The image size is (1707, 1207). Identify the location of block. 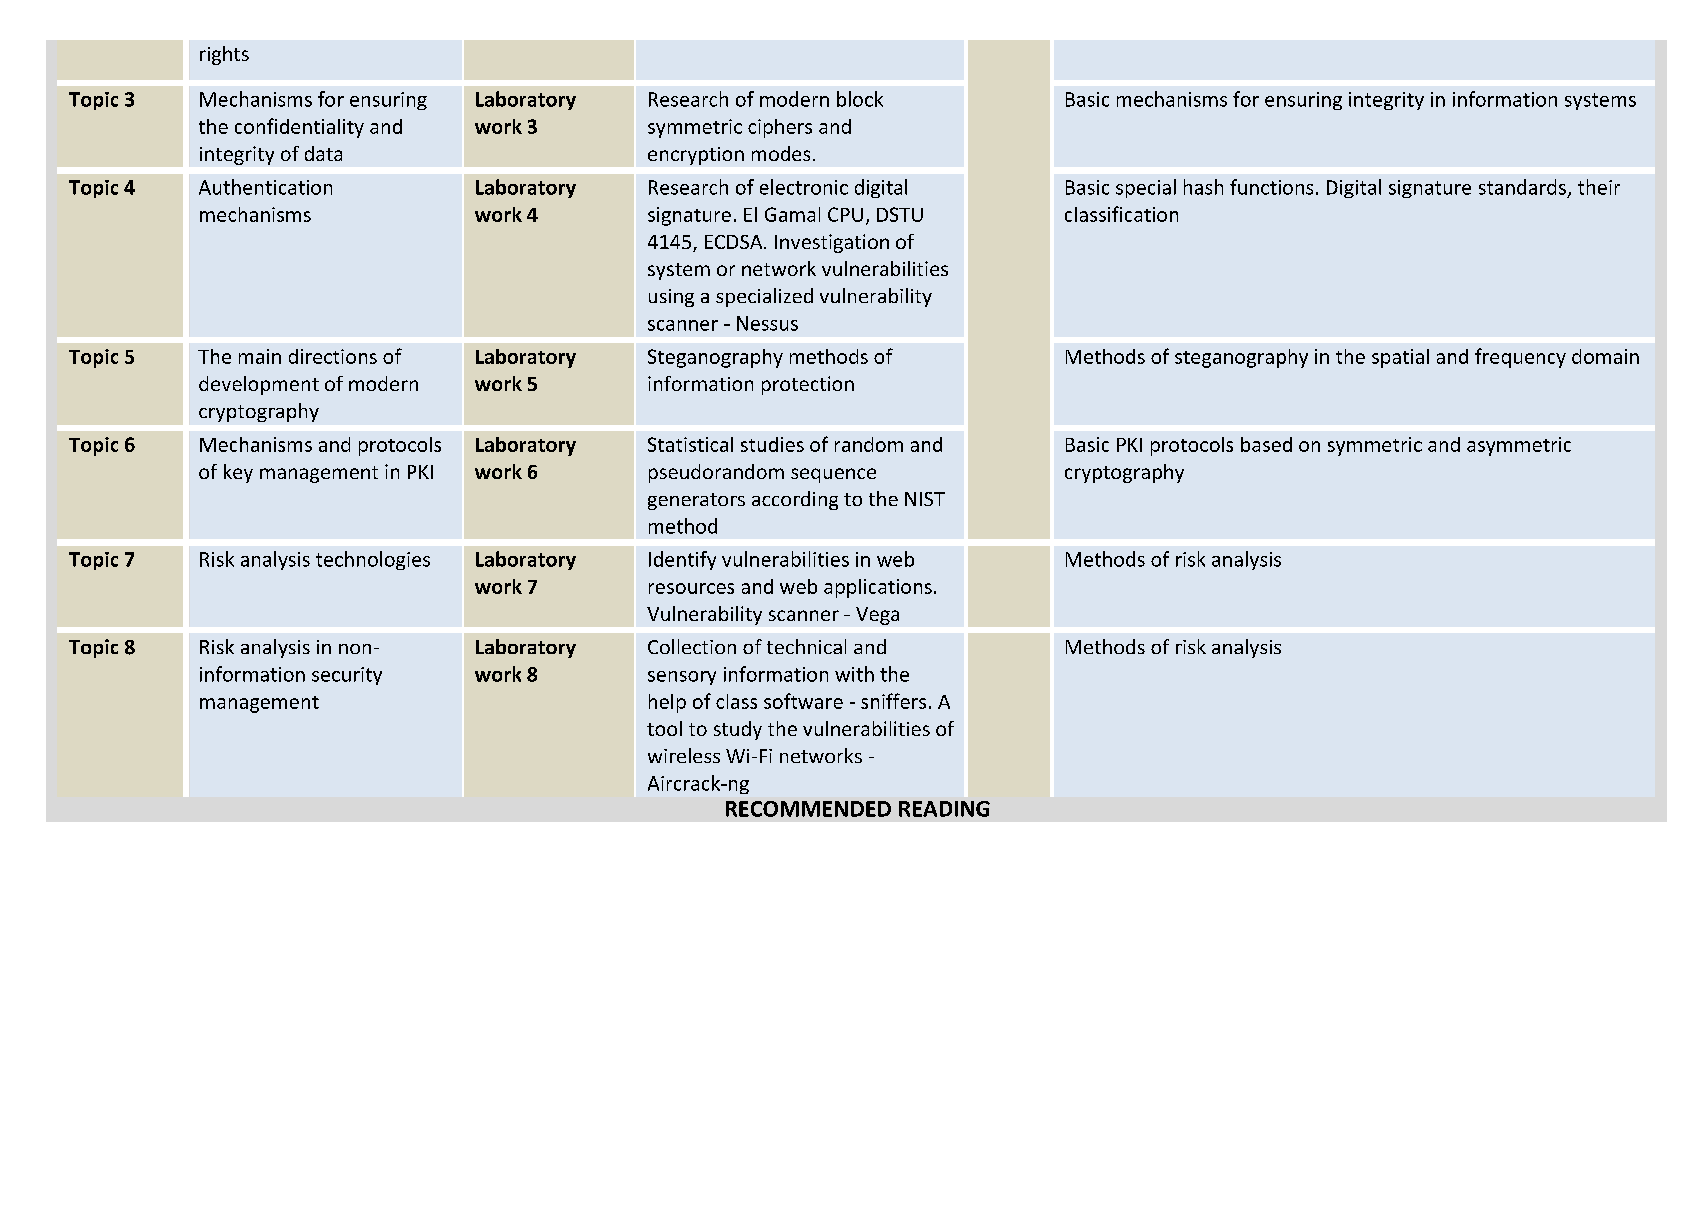
(860, 99).
